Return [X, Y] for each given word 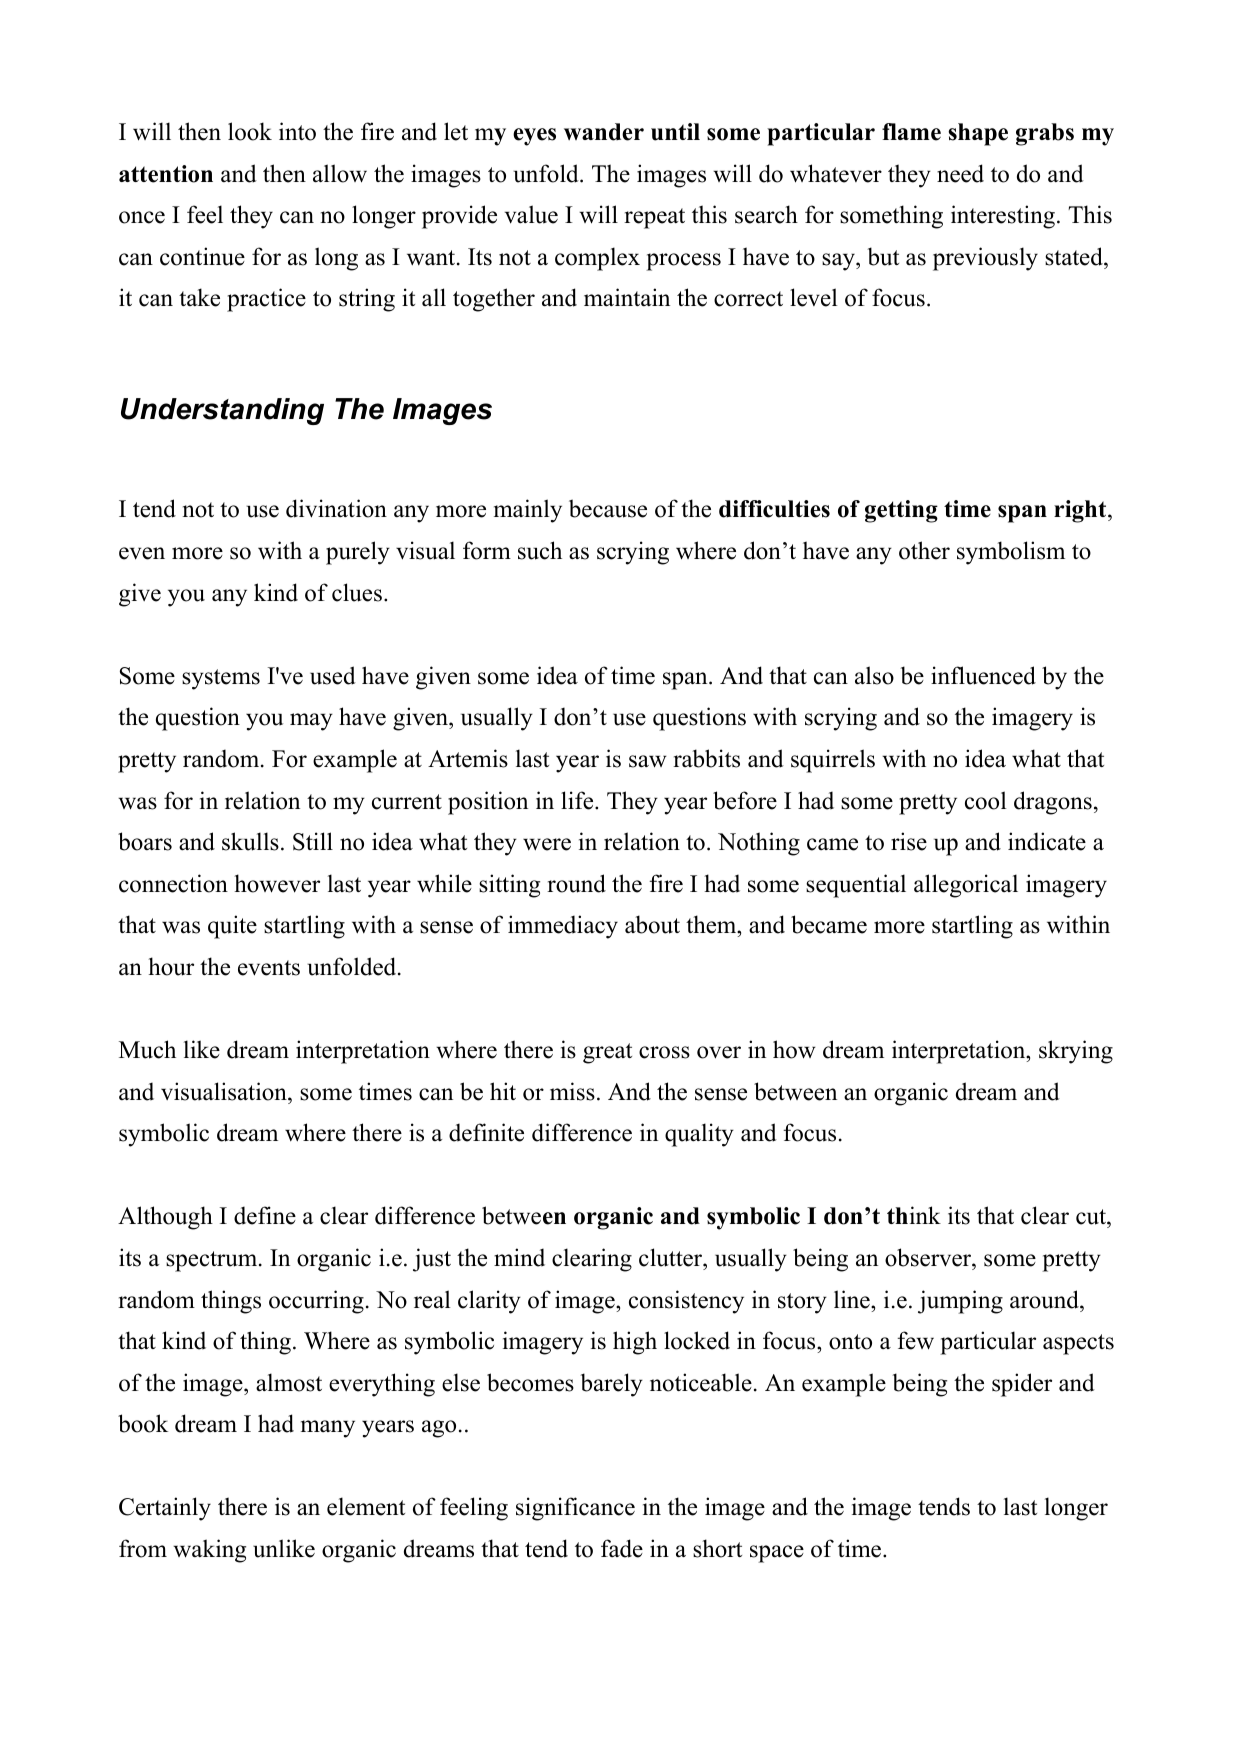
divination [336, 508]
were [547, 844]
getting [901, 511]
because [608, 508]
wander [604, 132]
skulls [250, 841]
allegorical [966, 886]
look [250, 131]
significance [575, 1509]
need [960, 173]
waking [209, 1551]
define [265, 1215]
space [777, 1554]
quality [699, 1135]
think [914, 1215]
